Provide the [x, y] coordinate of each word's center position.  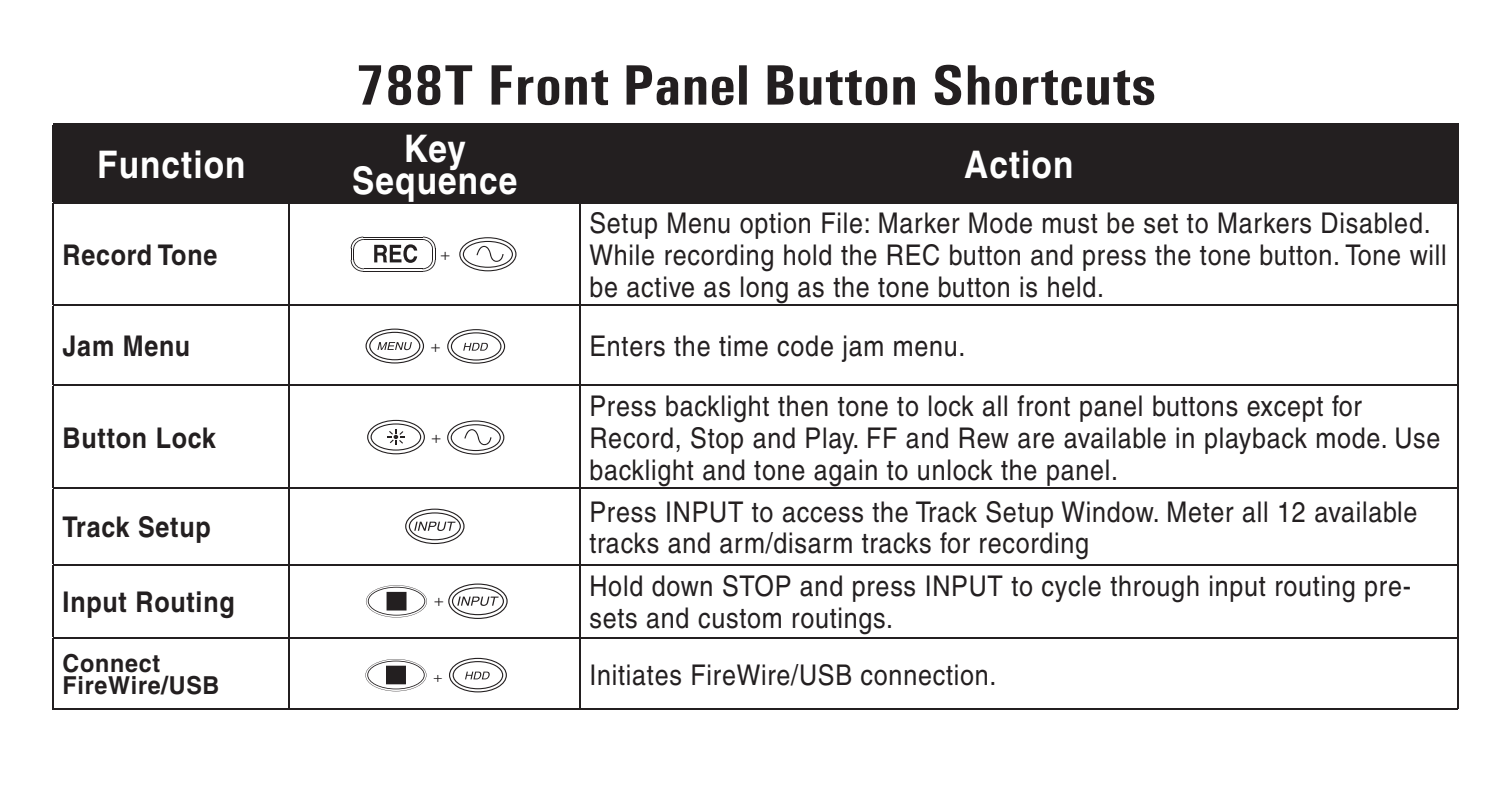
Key [436, 152]
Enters [628, 346]
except [1285, 409]
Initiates [636, 675]
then [803, 406]
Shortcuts [1044, 84]
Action [1018, 164]
